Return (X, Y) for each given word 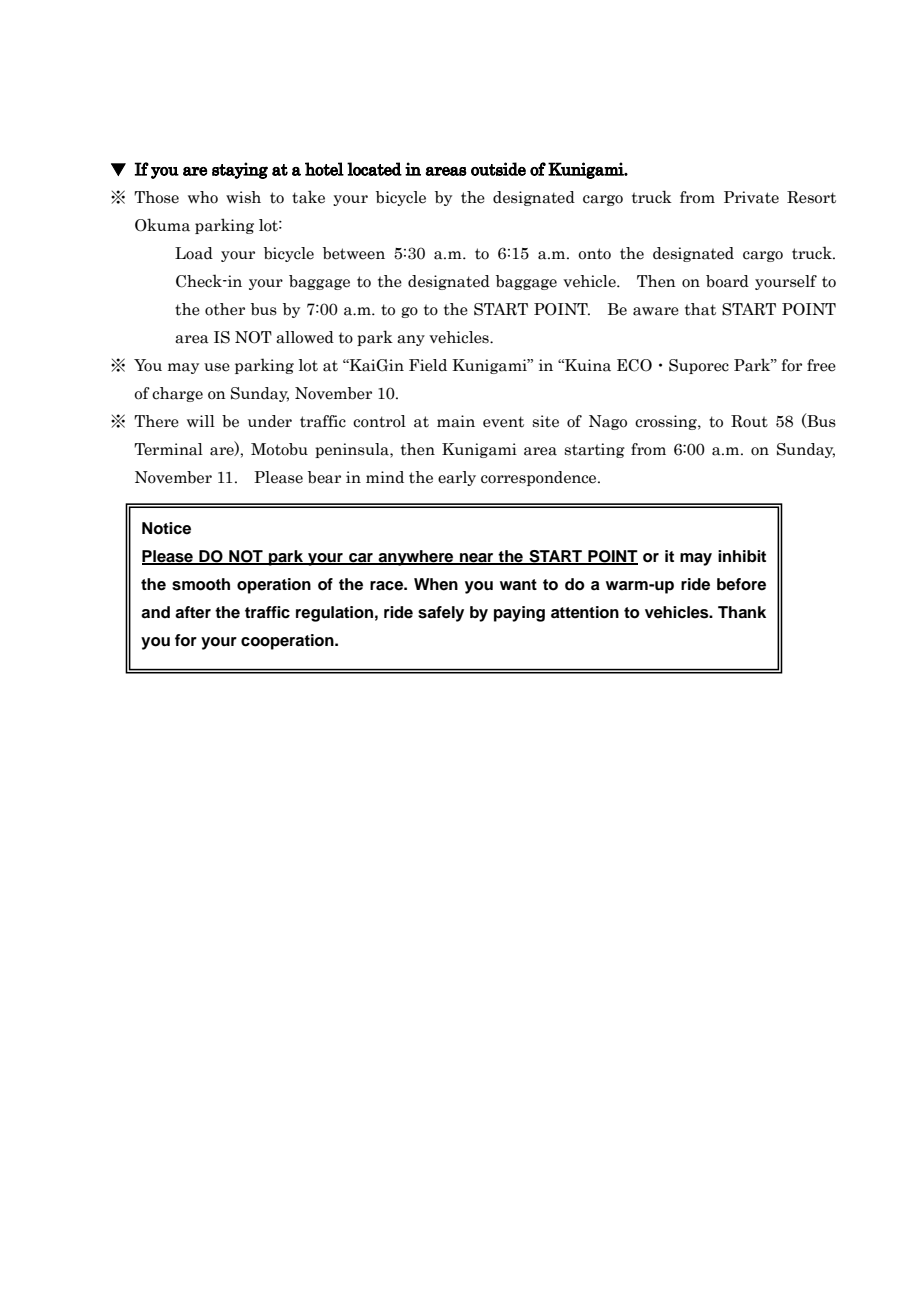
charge (177, 394)
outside (498, 169)
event (503, 422)
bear (324, 477)
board (727, 281)
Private (751, 197)
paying (519, 614)
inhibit (742, 556)
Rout (749, 421)
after (193, 612)
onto (594, 254)
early (457, 478)
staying (240, 170)
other (225, 309)
